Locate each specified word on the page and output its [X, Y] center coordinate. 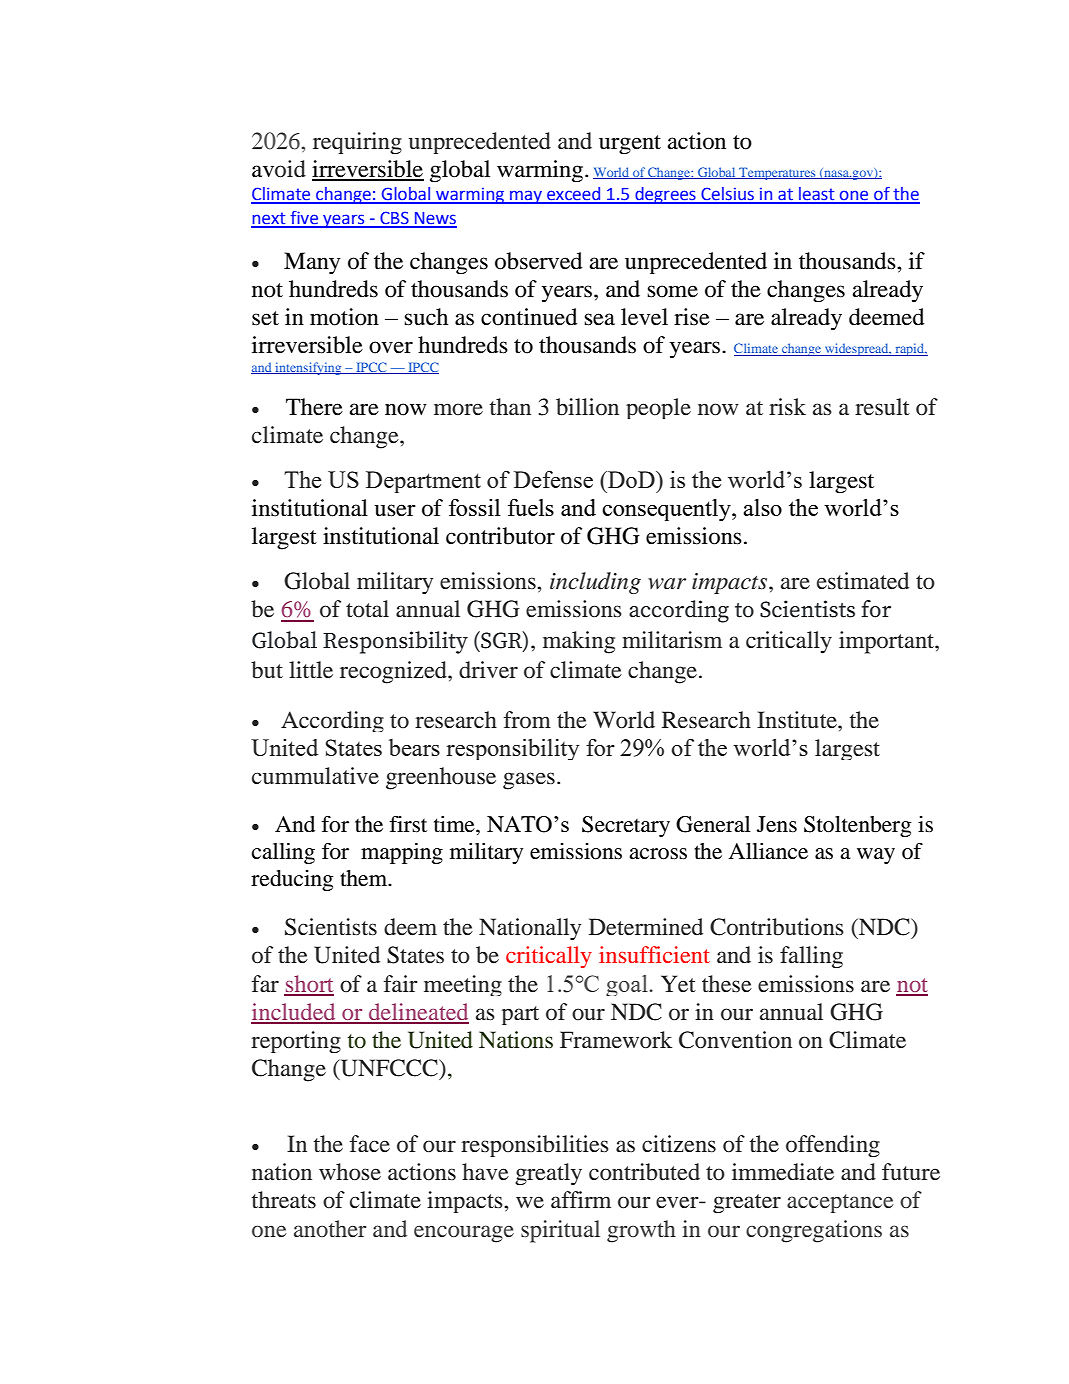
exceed [574, 195]
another [330, 1228]
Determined [646, 927]
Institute [798, 720]
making [579, 642]
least [817, 195]
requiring [357, 143]
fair [400, 983]
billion [587, 407]
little [311, 670]
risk [787, 406]
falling [811, 957]
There [314, 407]
